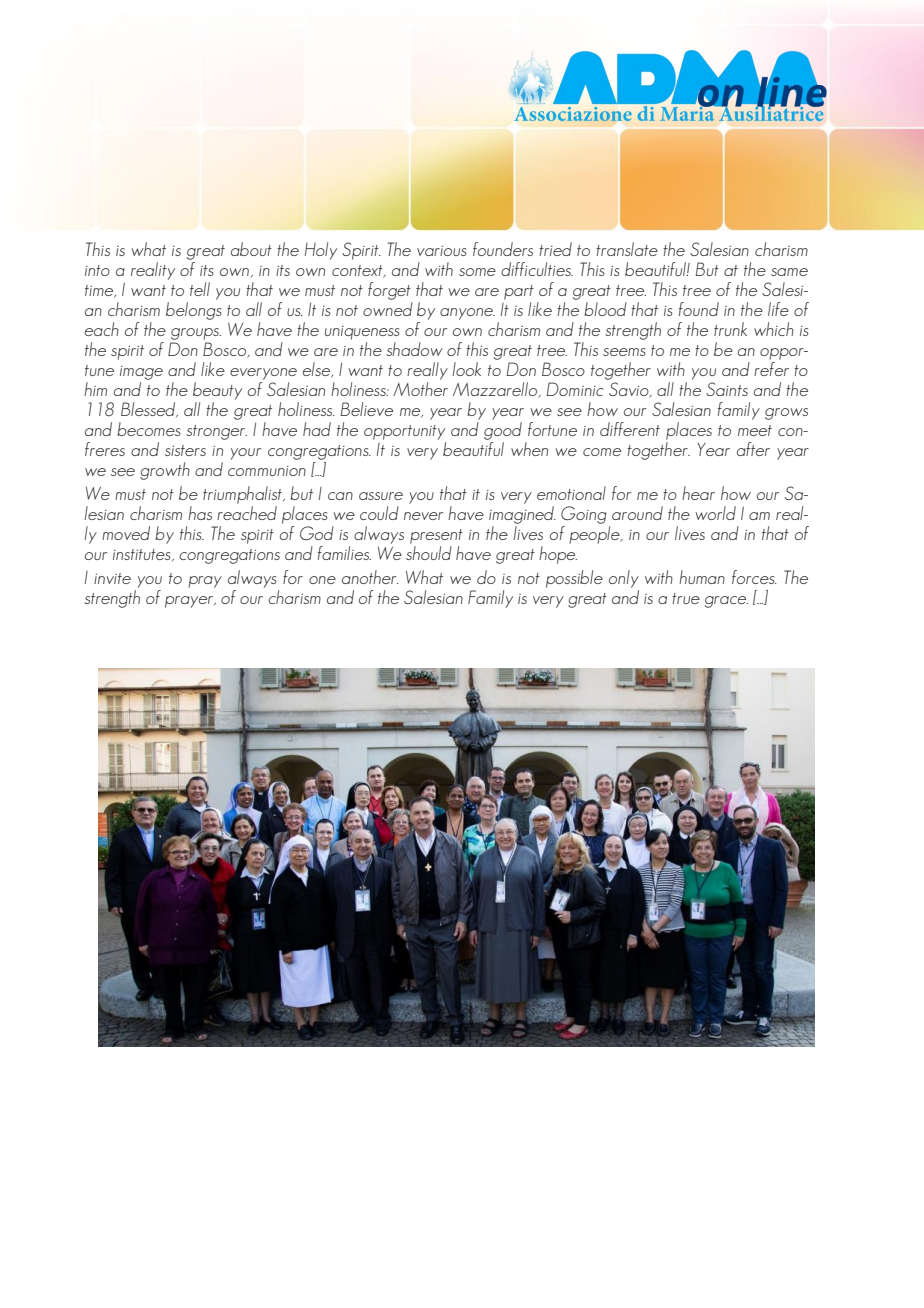  Describe the element at coordinates (627, 249) in the screenshot. I see `translate` at that location.
